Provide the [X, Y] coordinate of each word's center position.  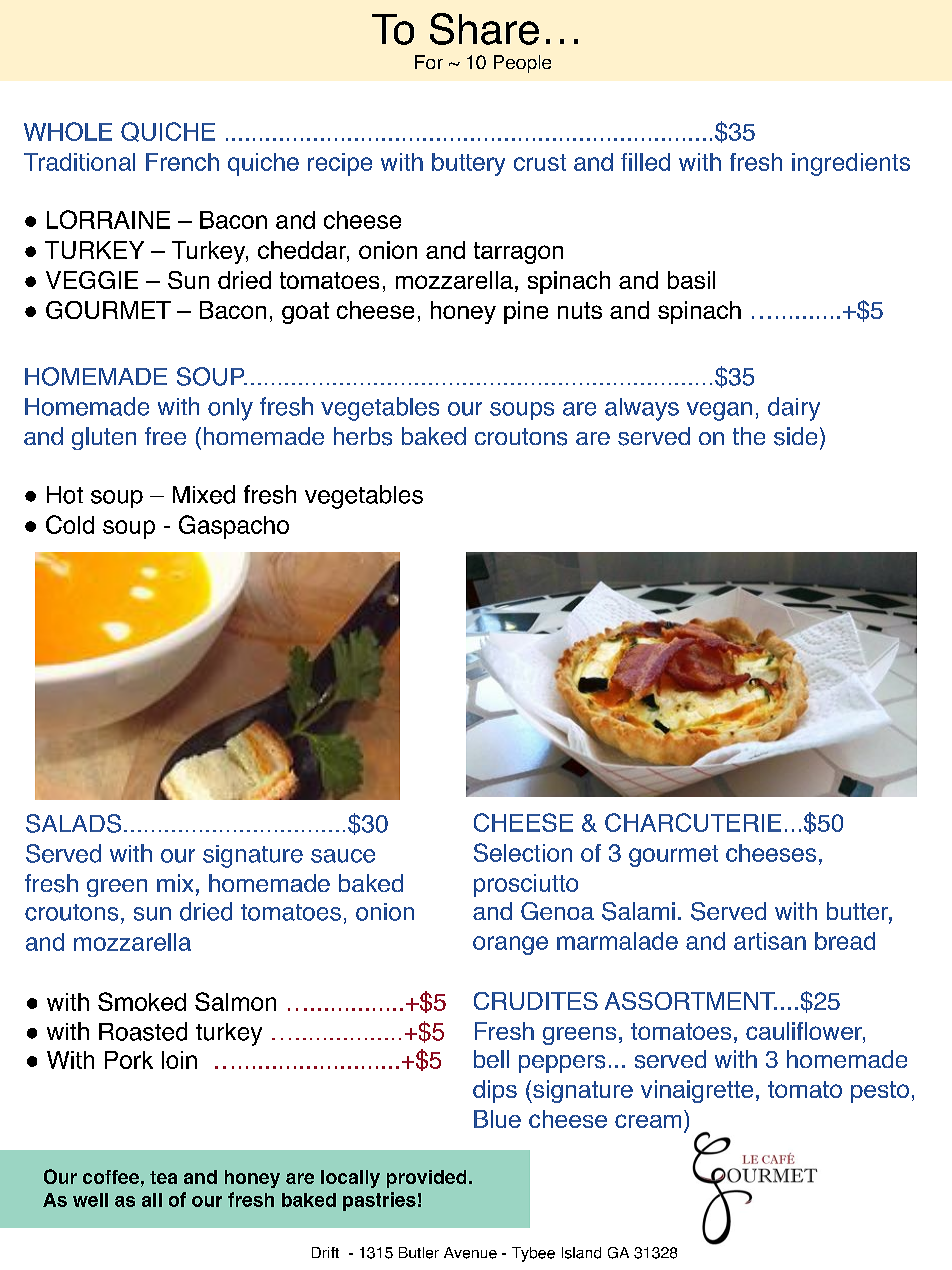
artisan [770, 941]
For [429, 62]
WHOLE [68, 131]
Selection [523, 852]
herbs [363, 436]
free [165, 436]
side [795, 436]
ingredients [851, 164]
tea [163, 1177]
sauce [343, 856]
